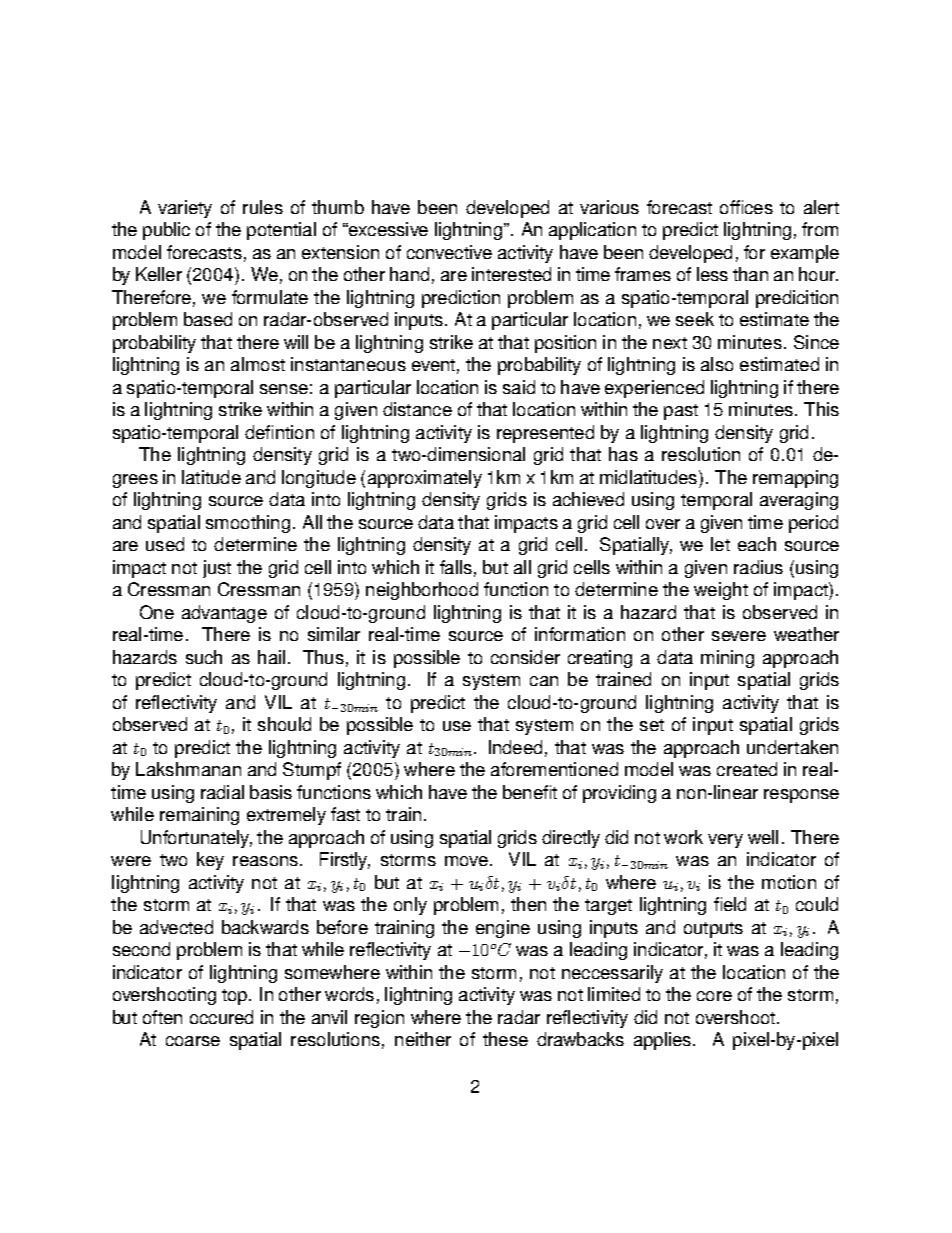 The image size is (952, 1233). Describe the element at coordinates (222, 792) in the page. I see `radial` at that location.
